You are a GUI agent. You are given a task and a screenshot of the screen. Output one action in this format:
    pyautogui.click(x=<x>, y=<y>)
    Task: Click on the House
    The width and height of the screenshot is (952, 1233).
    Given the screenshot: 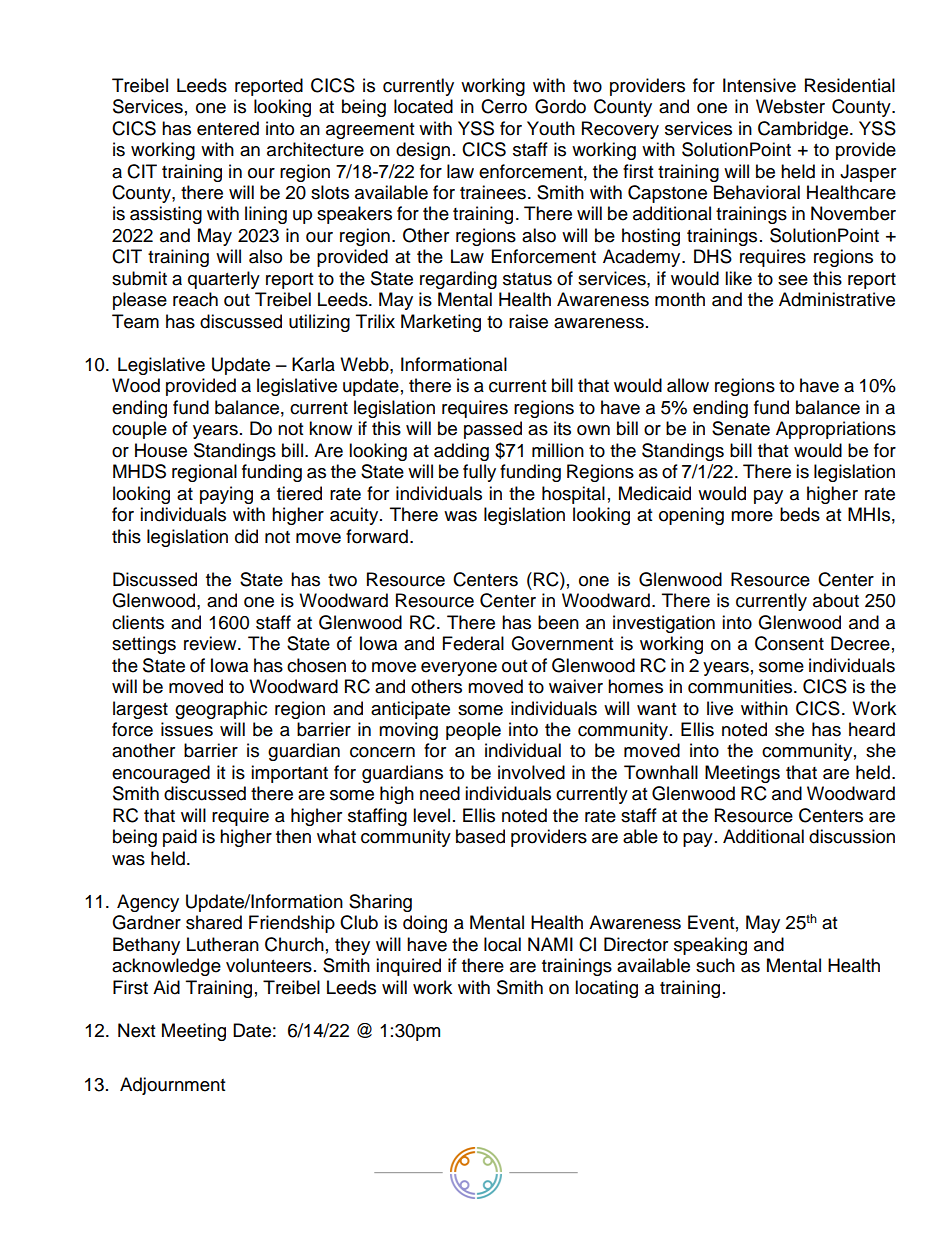 What is the action you would take?
    pyautogui.click(x=161, y=450)
